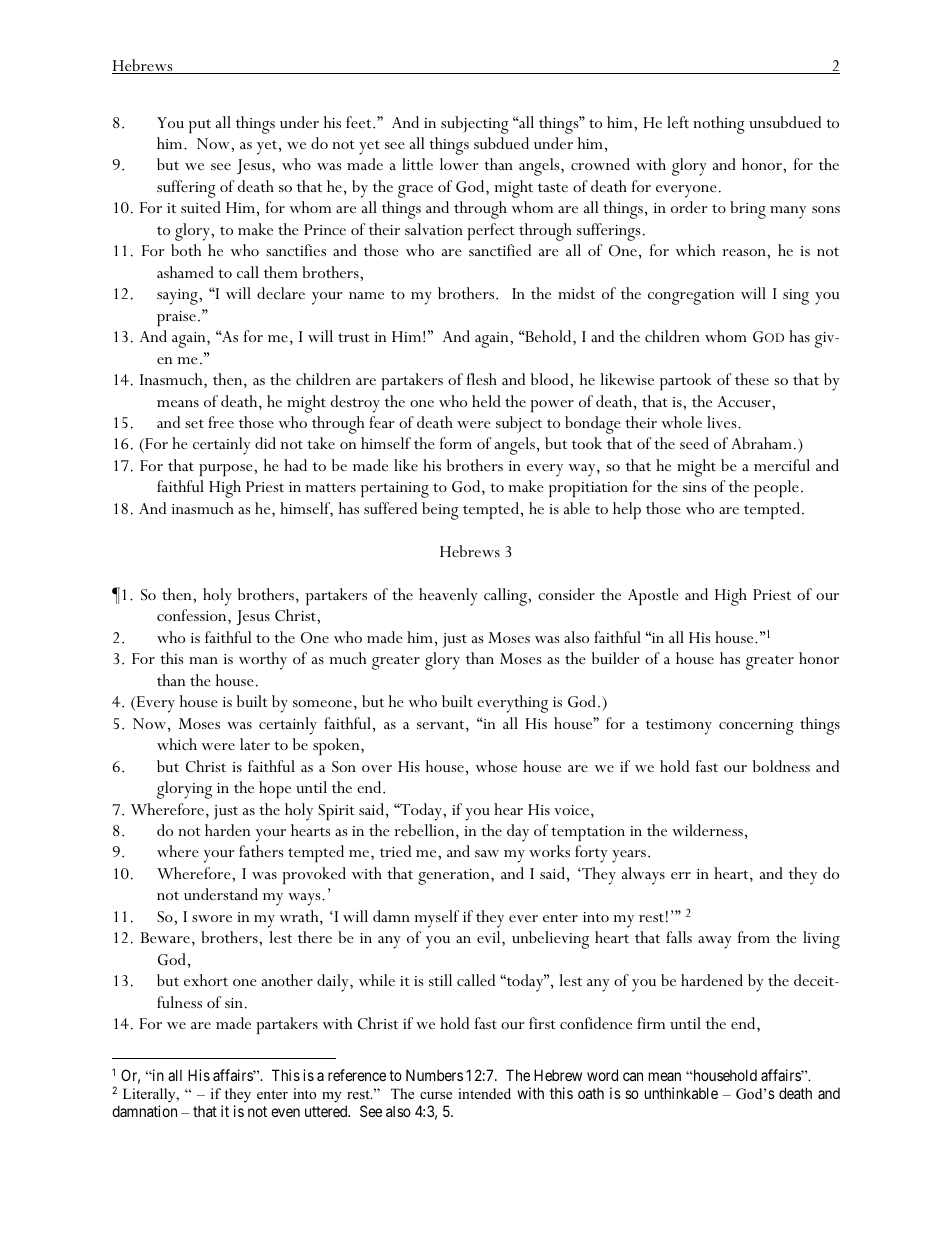 Image resolution: width=952 pixels, height=1233 pixels. What do you see at coordinates (285, 1112) in the document?
I see `even` at bounding box center [285, 1112].
